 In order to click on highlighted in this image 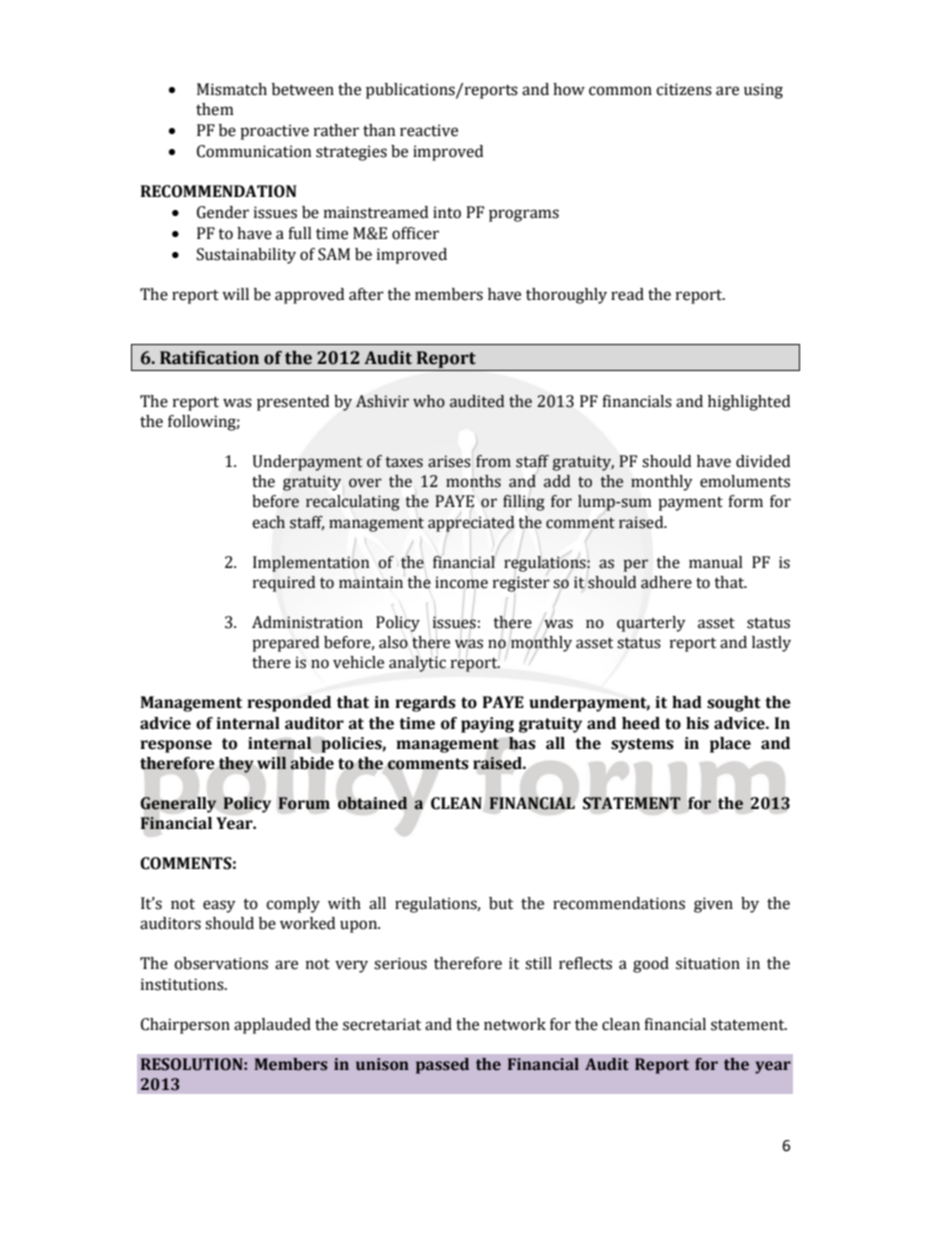, I will do `click(749, 403)`.
